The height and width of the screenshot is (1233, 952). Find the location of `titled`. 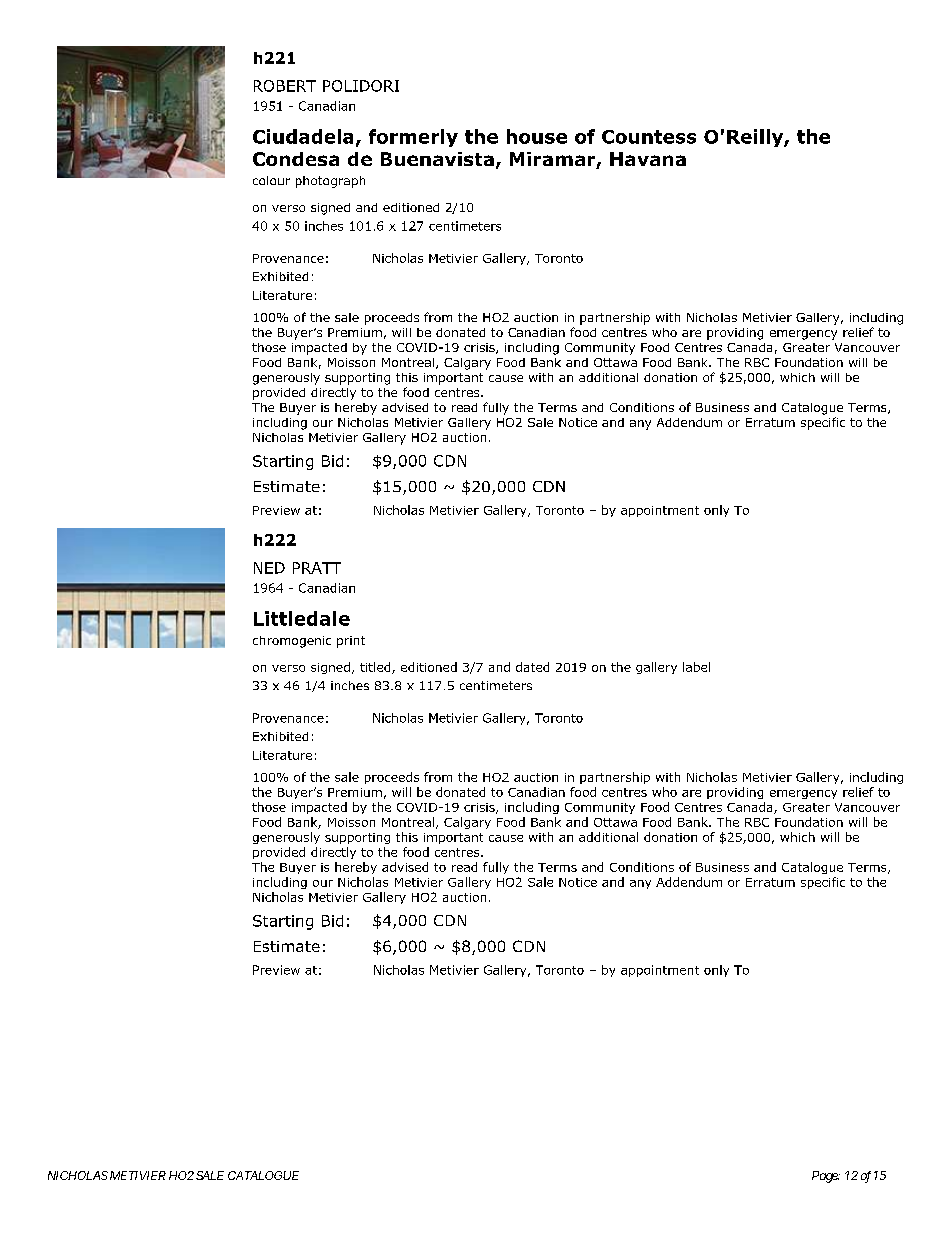

titled is located at coordinates (376, 668).
